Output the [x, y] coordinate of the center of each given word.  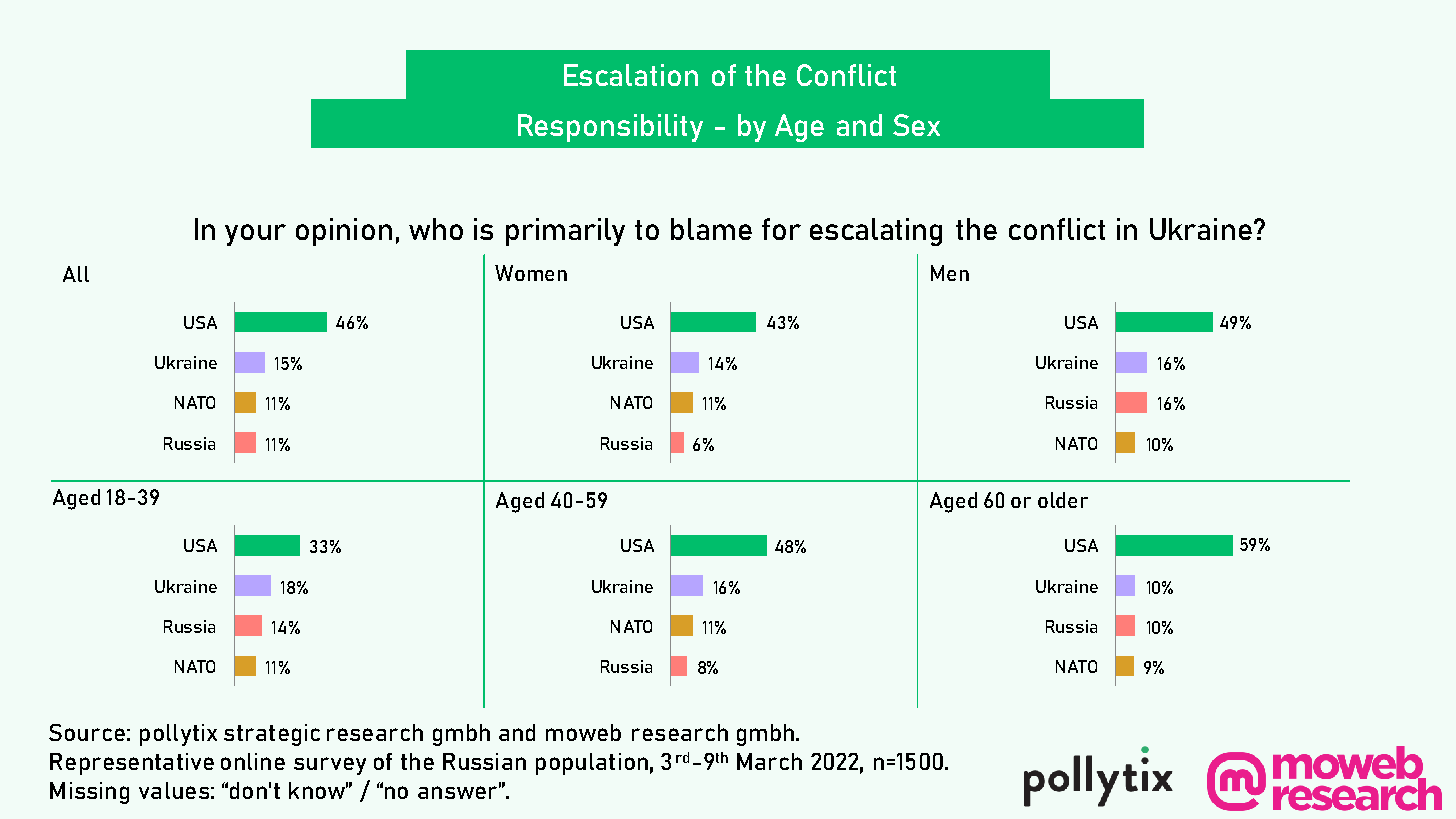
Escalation [631, 75]
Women [531, 273]
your [255, 235]
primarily [565, 232]
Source [87, 732]
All [76, 274]
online [253, 761]
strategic [272, 735]
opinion [344, 232]
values [174, 790]
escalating [876, 232]
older [1063, 500]
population [592, 764]
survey [330, 766]
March [769, 761]
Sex [916, 125]
